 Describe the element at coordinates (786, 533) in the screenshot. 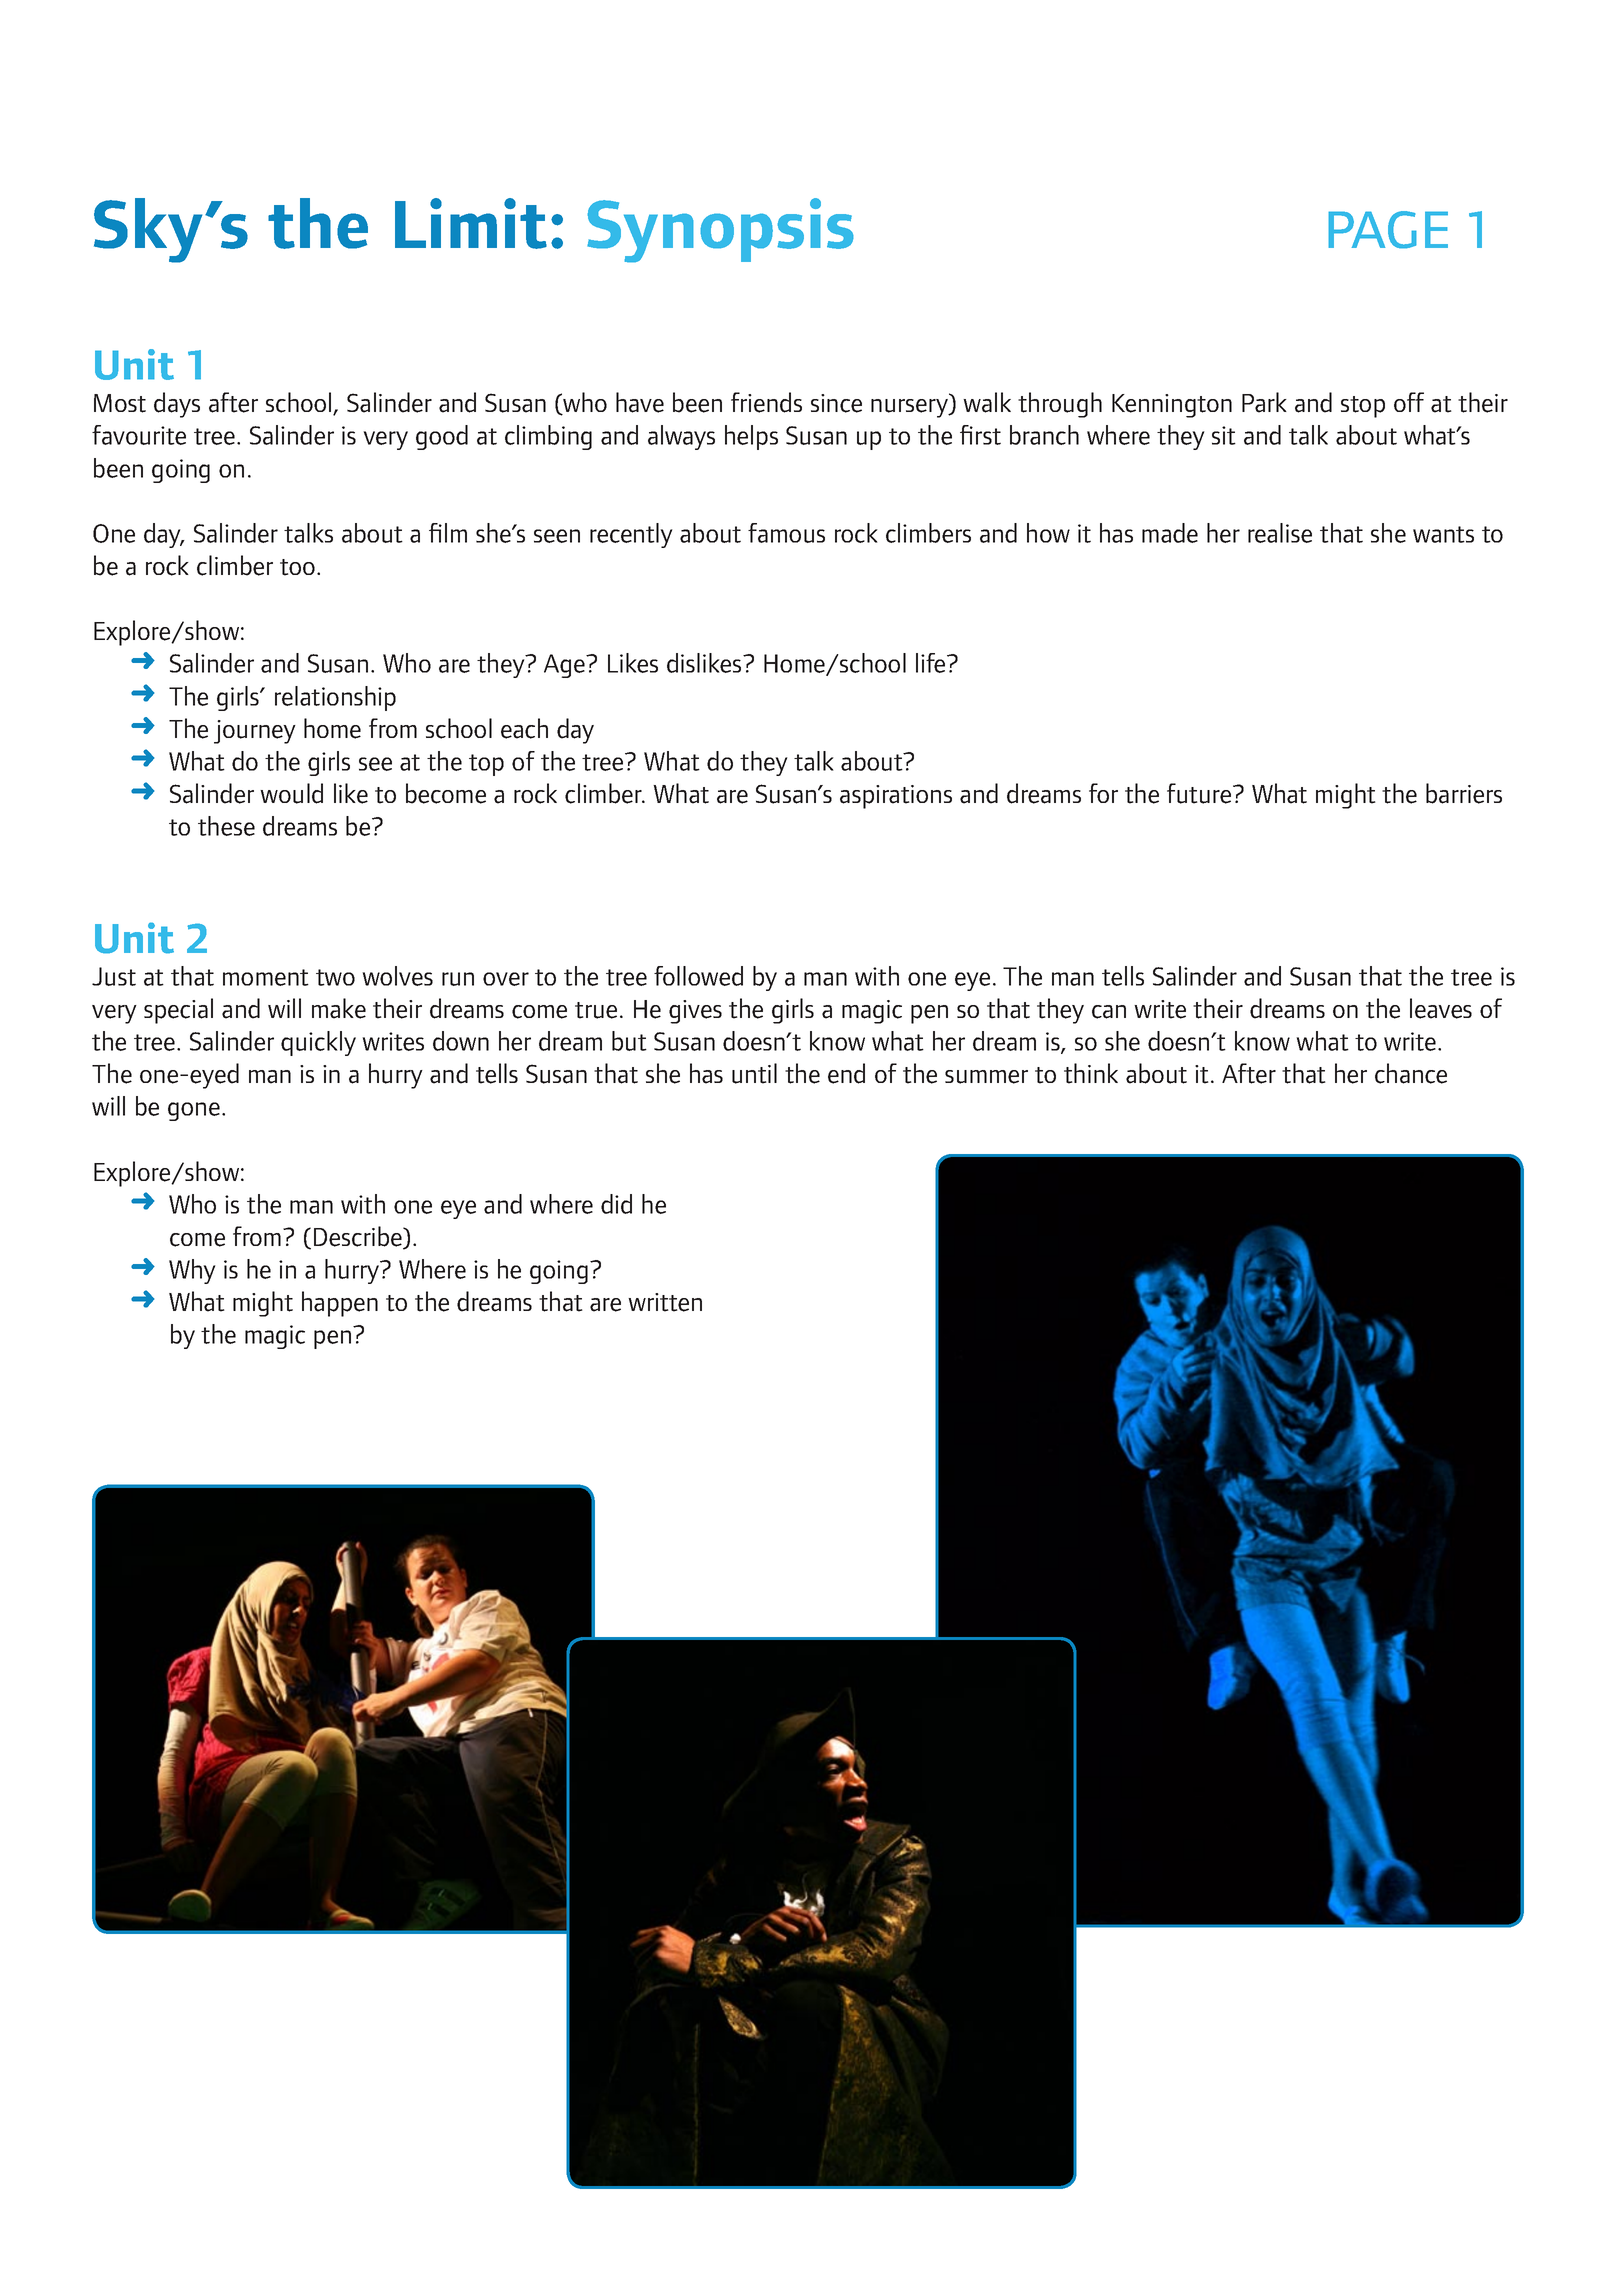

I see `famous` at that location.
